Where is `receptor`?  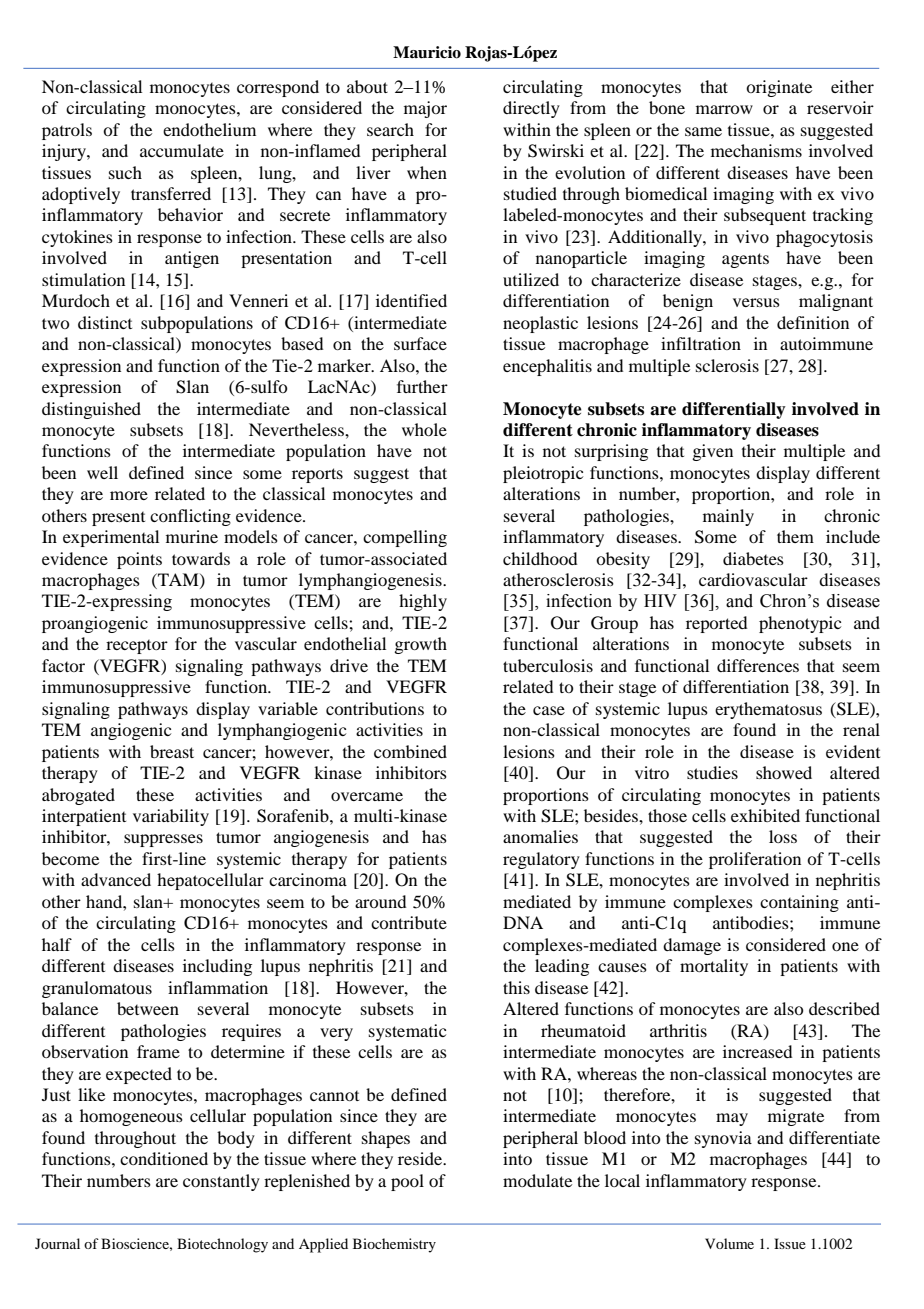 receptor is located at coordinates (137, 647).
